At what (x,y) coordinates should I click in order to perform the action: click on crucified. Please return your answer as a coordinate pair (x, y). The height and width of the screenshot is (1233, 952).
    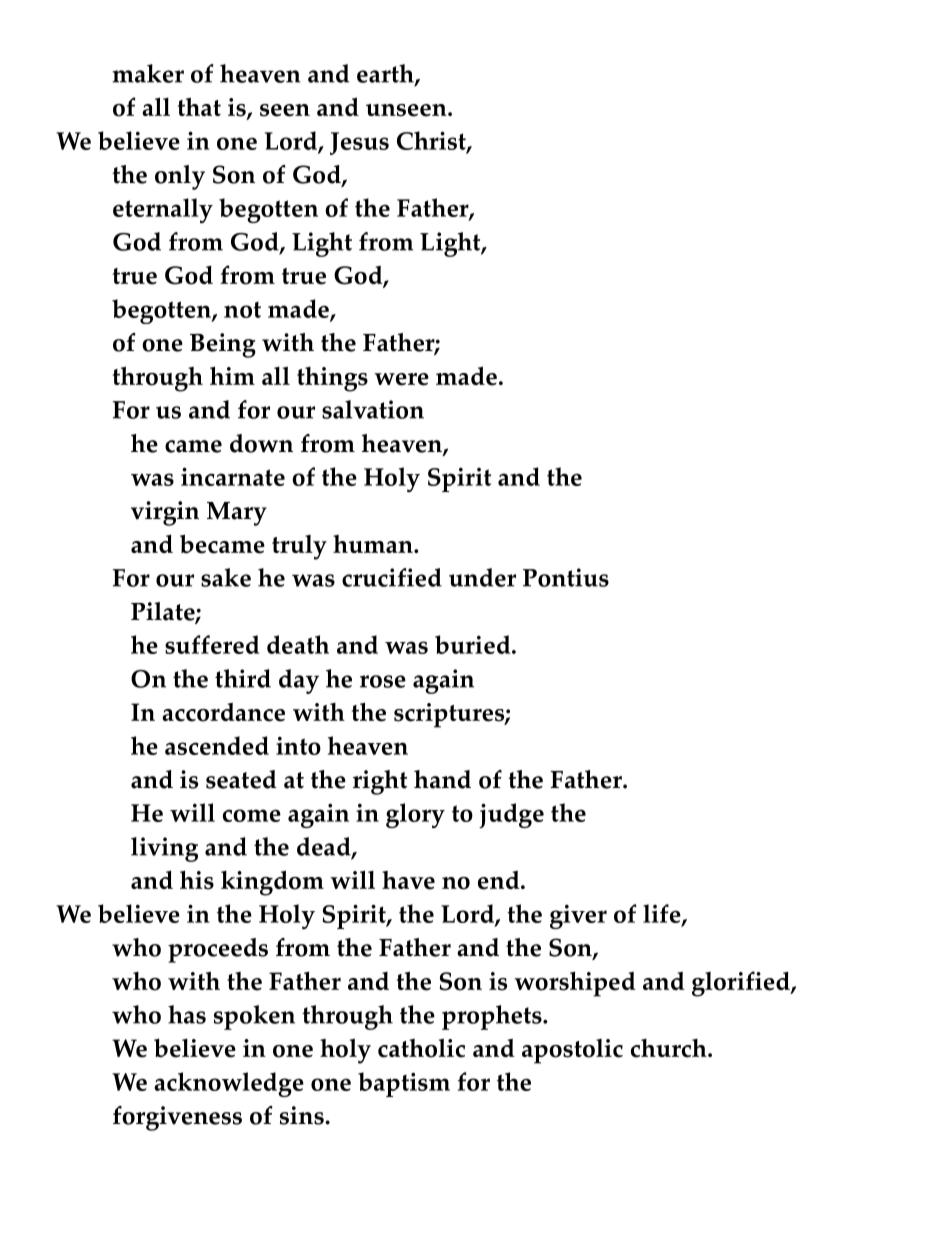
    Looking at the image, I should click on (392, 577).
